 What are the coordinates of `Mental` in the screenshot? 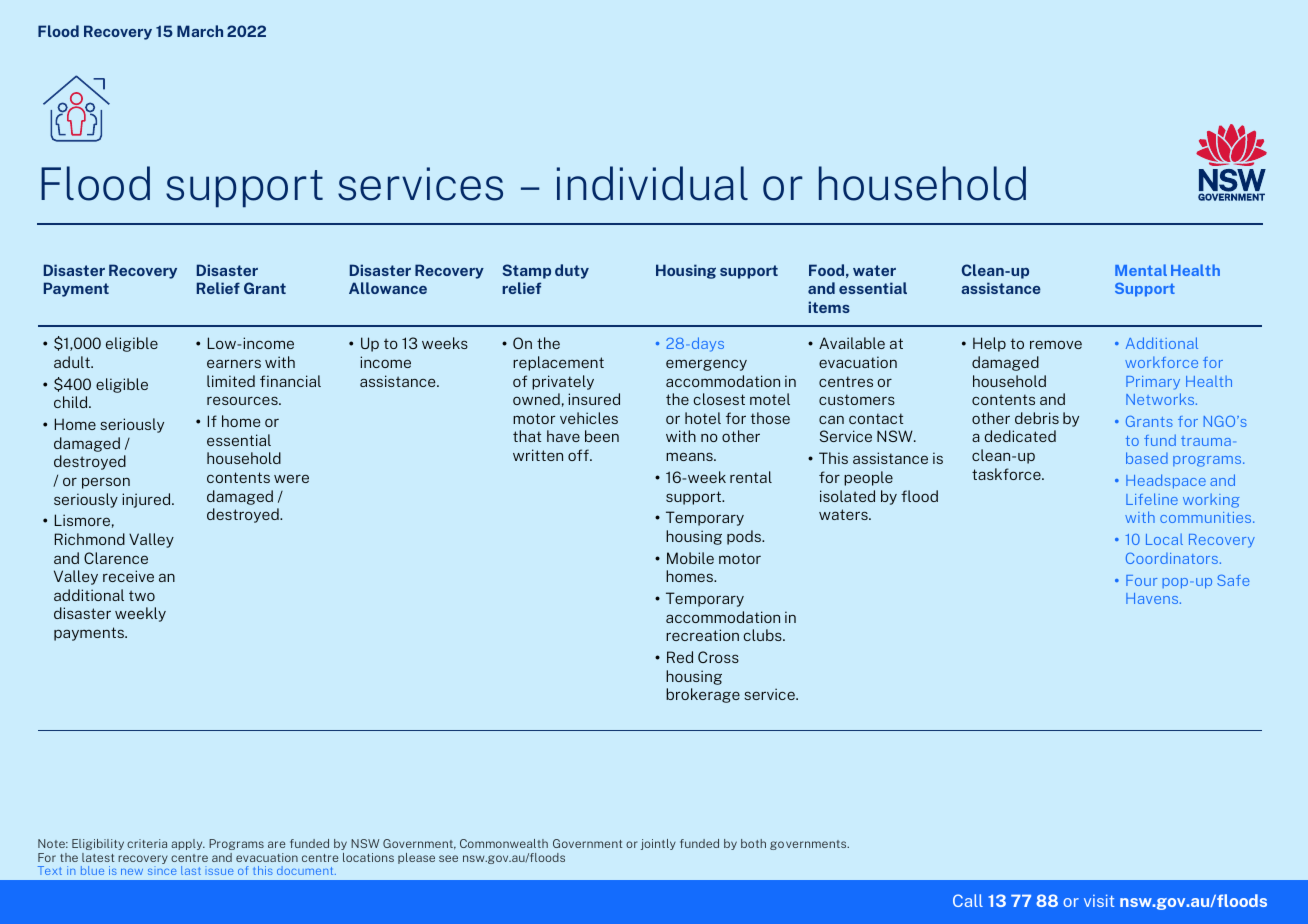 It's located at (1141, 270).
